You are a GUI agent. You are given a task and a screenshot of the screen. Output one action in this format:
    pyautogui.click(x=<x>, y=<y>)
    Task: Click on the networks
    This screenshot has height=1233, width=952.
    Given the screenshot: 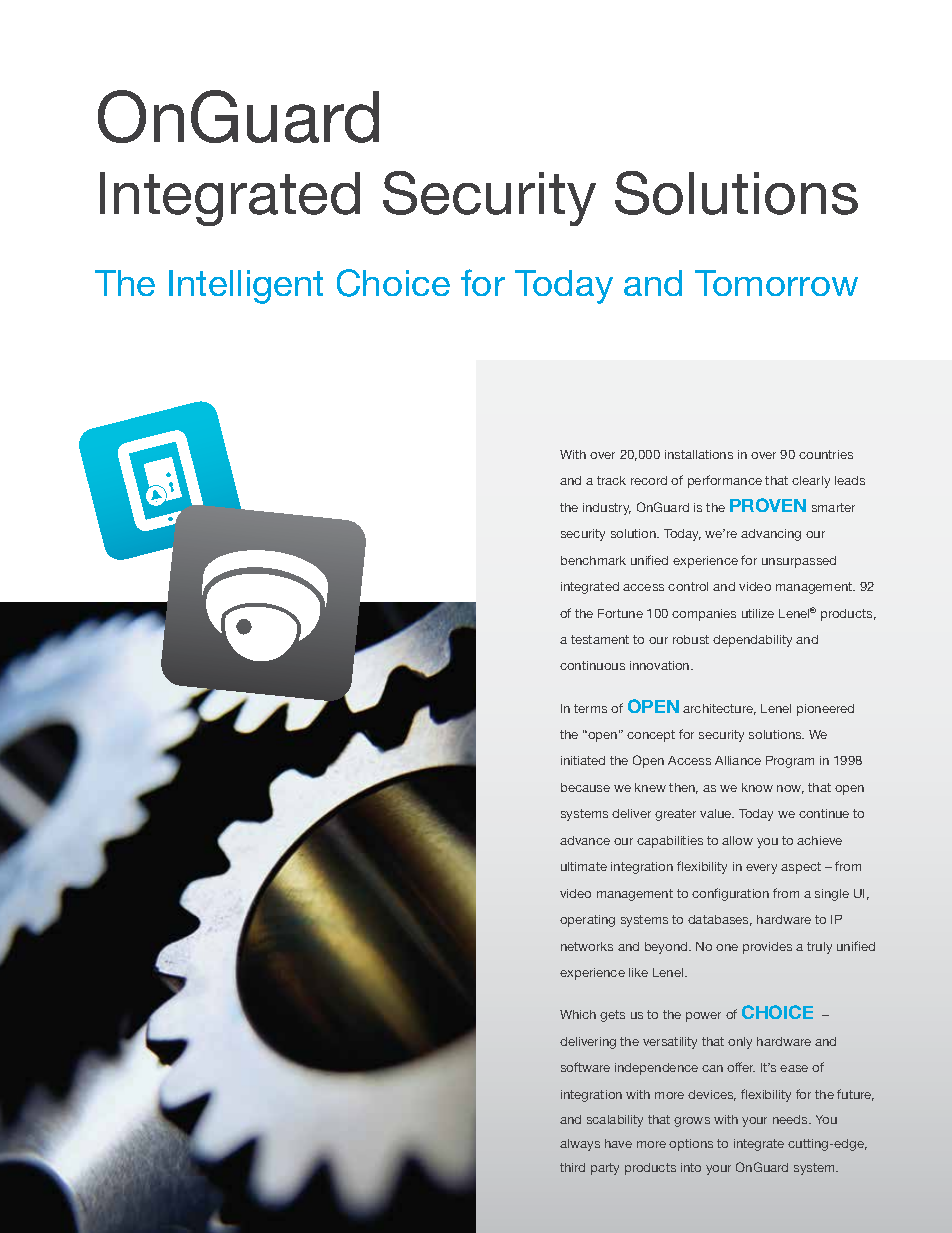 What is the action you would take?
    pyautogui.click(x=587, y=946)
